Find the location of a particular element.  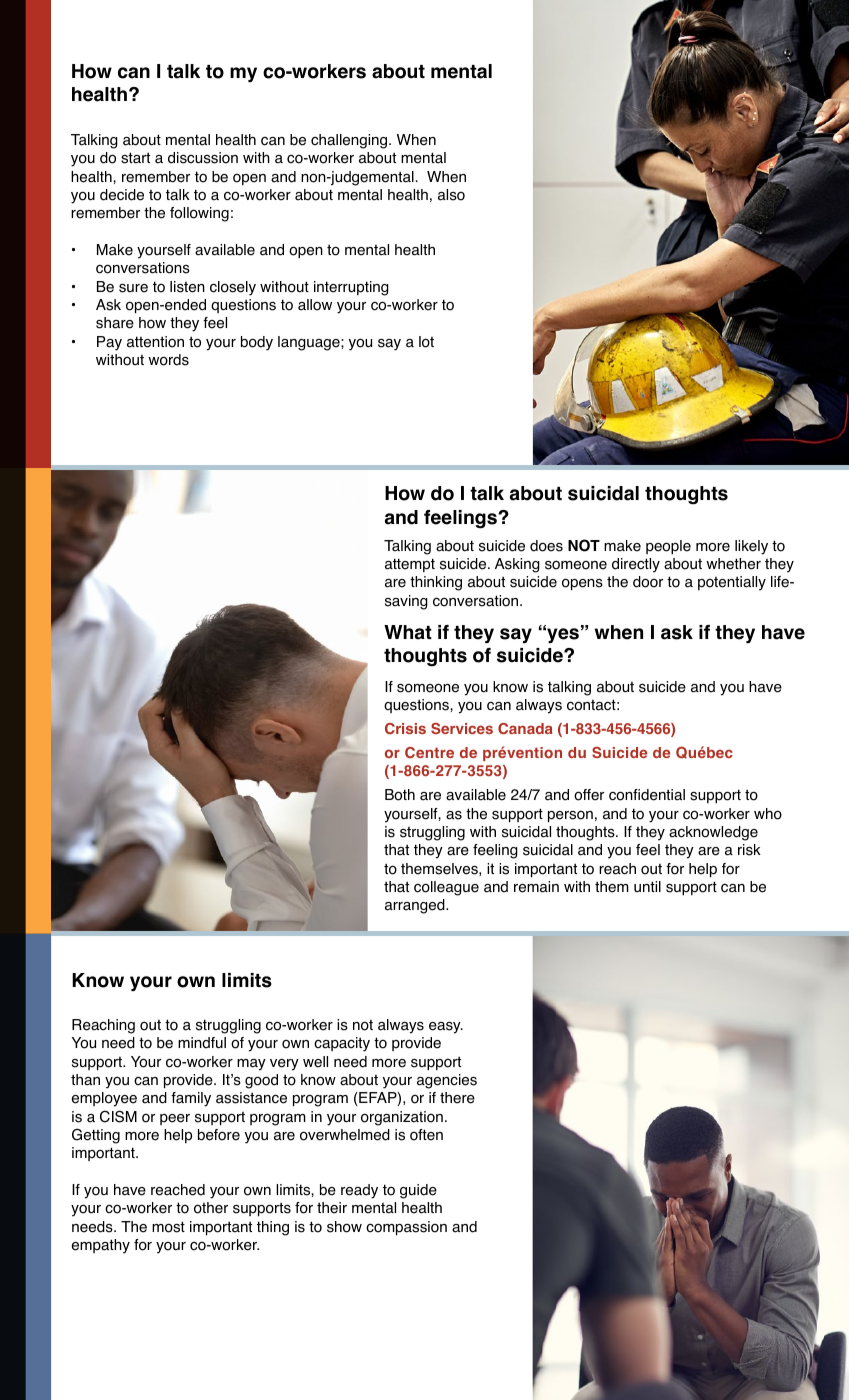

also is located at coordinates (451, 195).
